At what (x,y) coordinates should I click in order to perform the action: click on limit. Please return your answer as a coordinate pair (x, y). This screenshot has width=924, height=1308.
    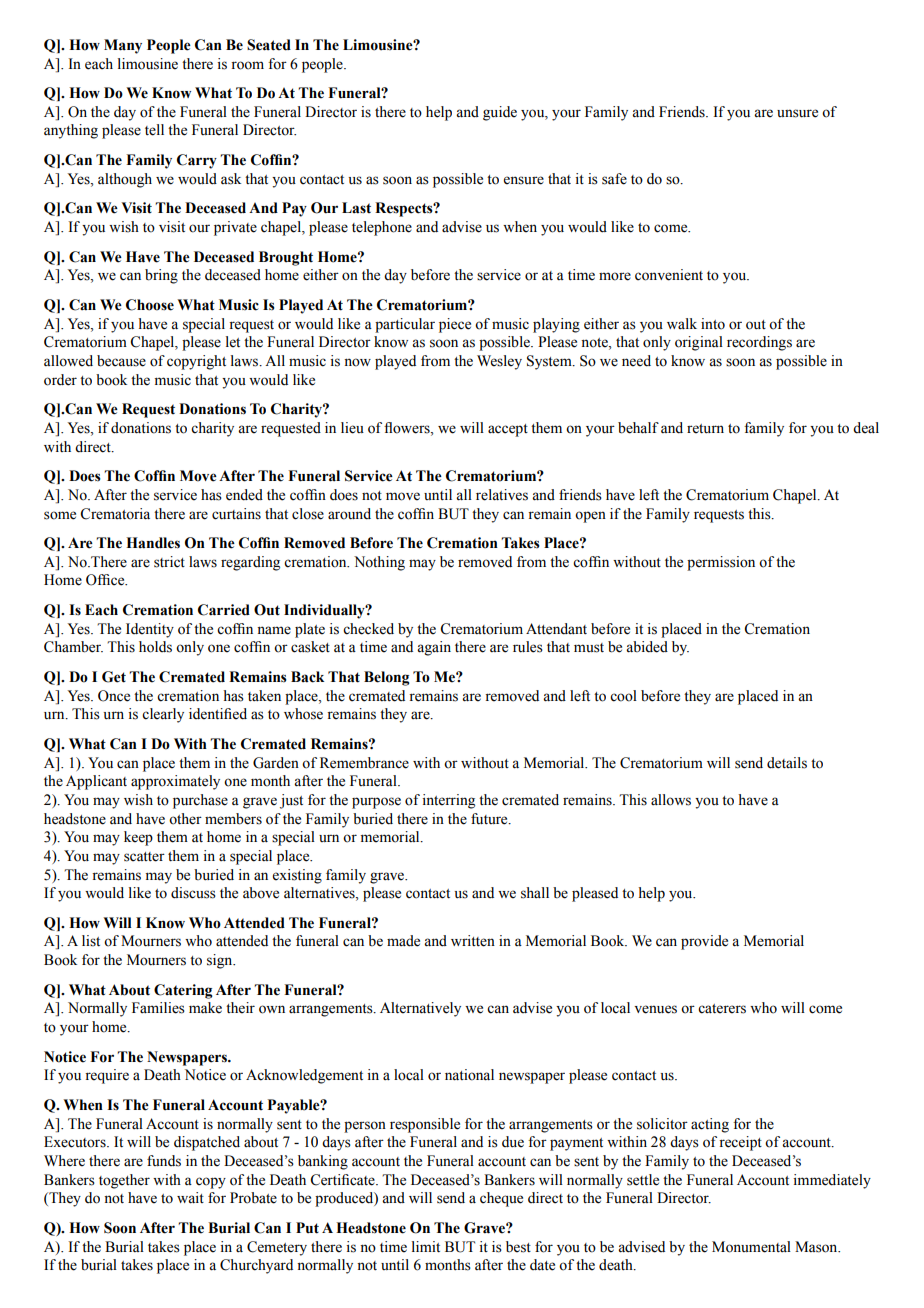
    Looking at the image, I should click on (426, 1246).
